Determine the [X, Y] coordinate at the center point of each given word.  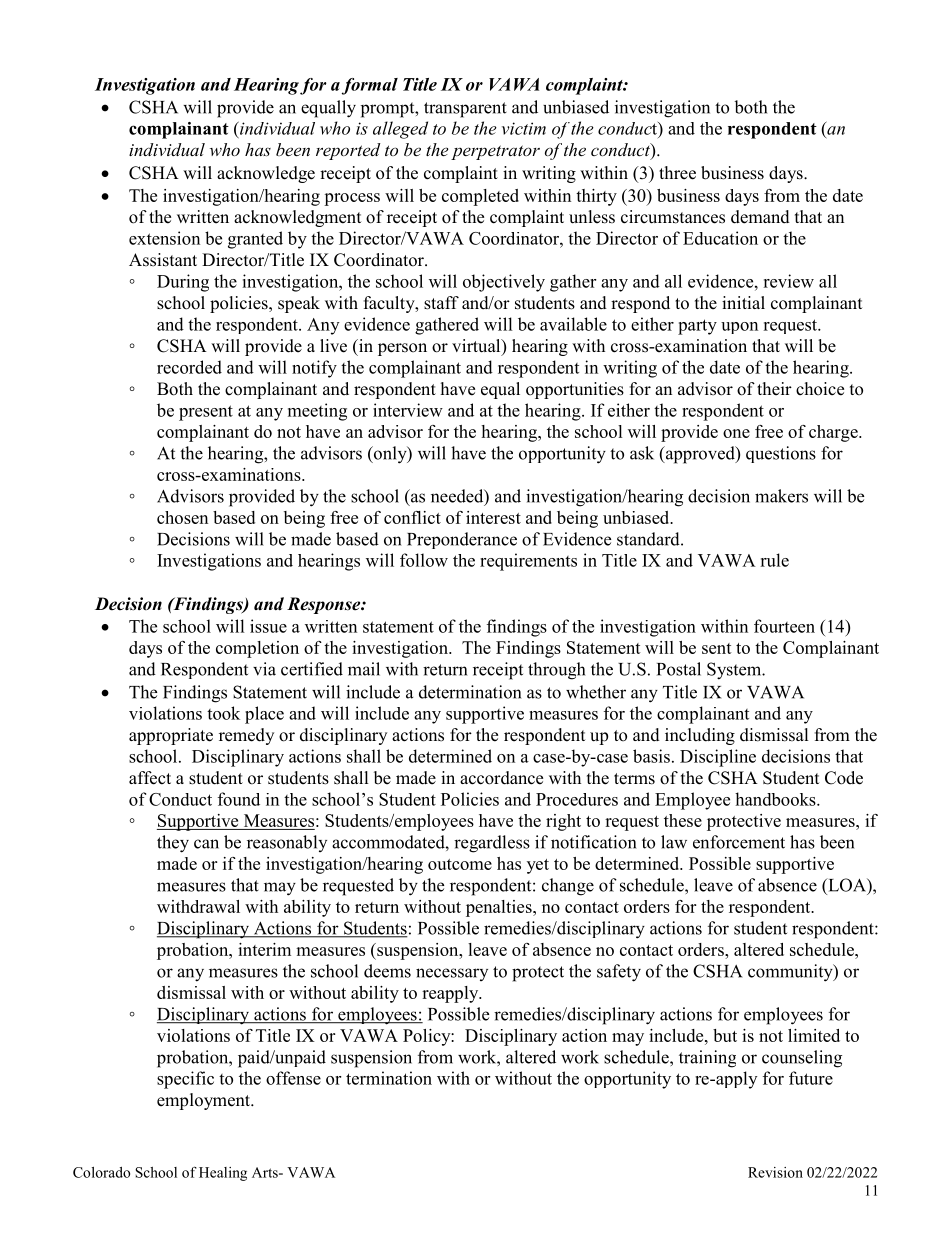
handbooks [776, 799]
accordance [501, 778]
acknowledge [266, 174]
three [677, 173]
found [239, 799]
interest [493, 517]
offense [293, 1078]
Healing [223, 1174]
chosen [182, 517]
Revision [775, 1172]
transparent [465, 110]
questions [781, 454]
